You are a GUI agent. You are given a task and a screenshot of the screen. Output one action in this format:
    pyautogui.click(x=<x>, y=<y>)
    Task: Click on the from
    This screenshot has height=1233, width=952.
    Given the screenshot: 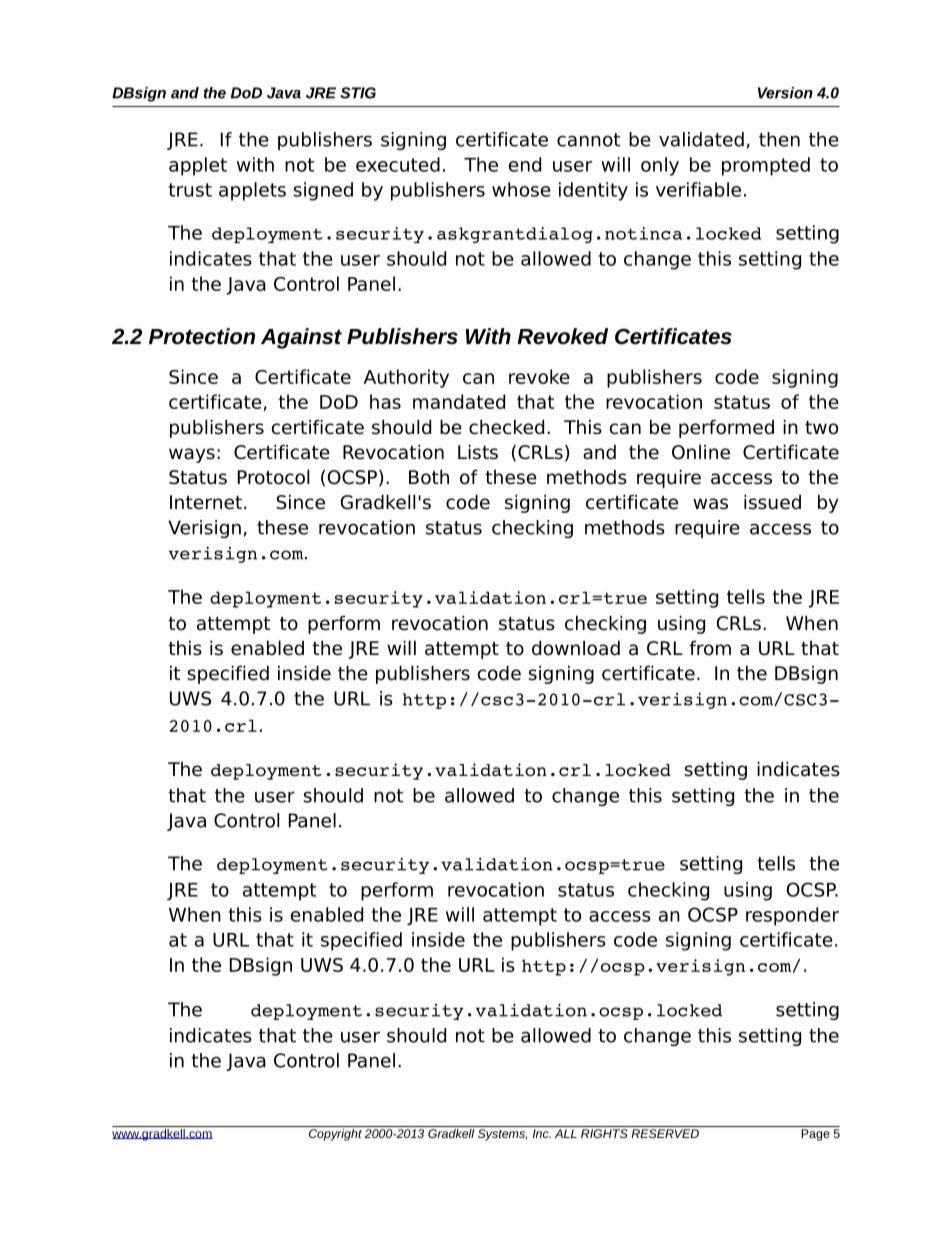 What is the action you would take?
    pyautogui.click(x=710, y=648)
